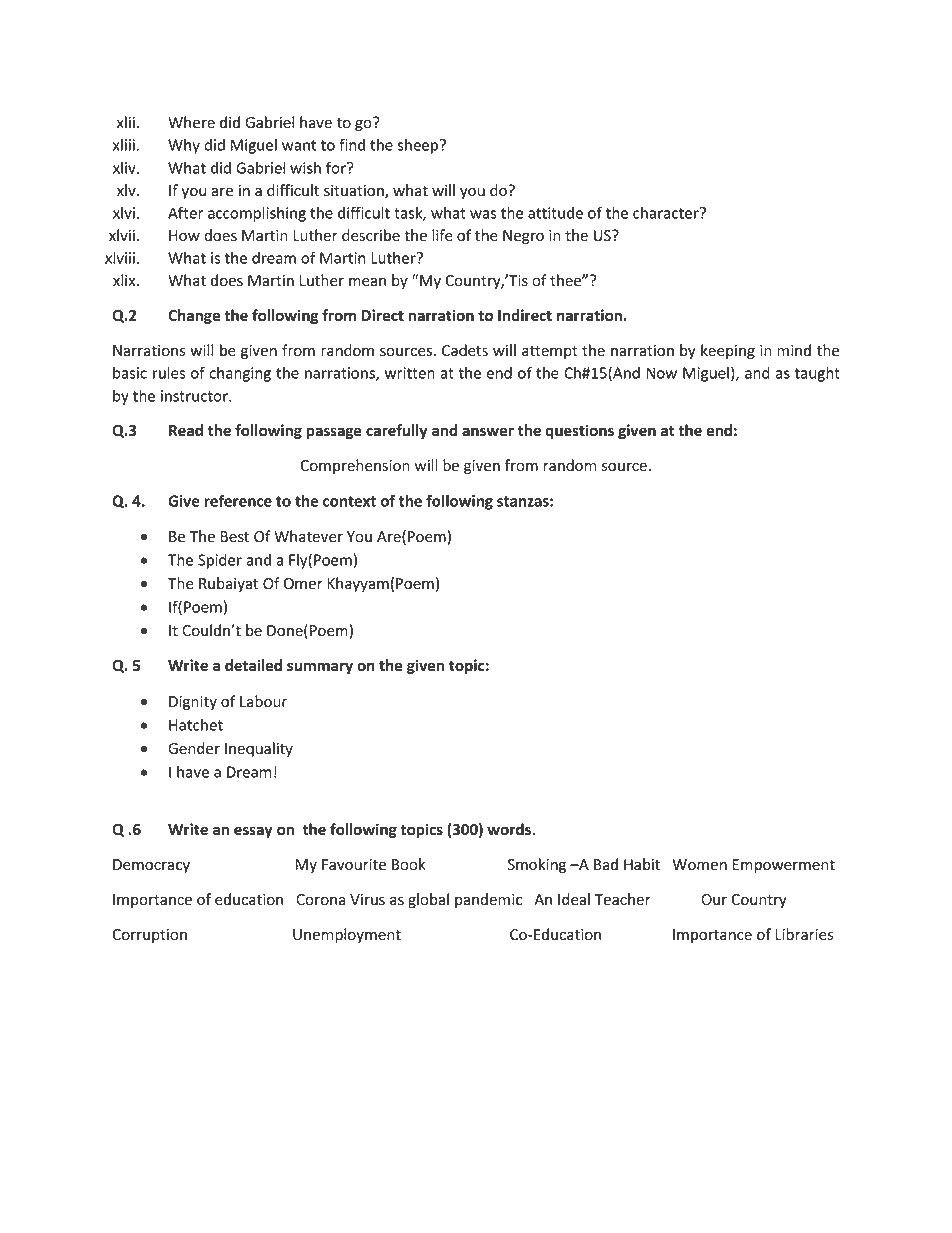  I want to click on character, so click(667, 213).
